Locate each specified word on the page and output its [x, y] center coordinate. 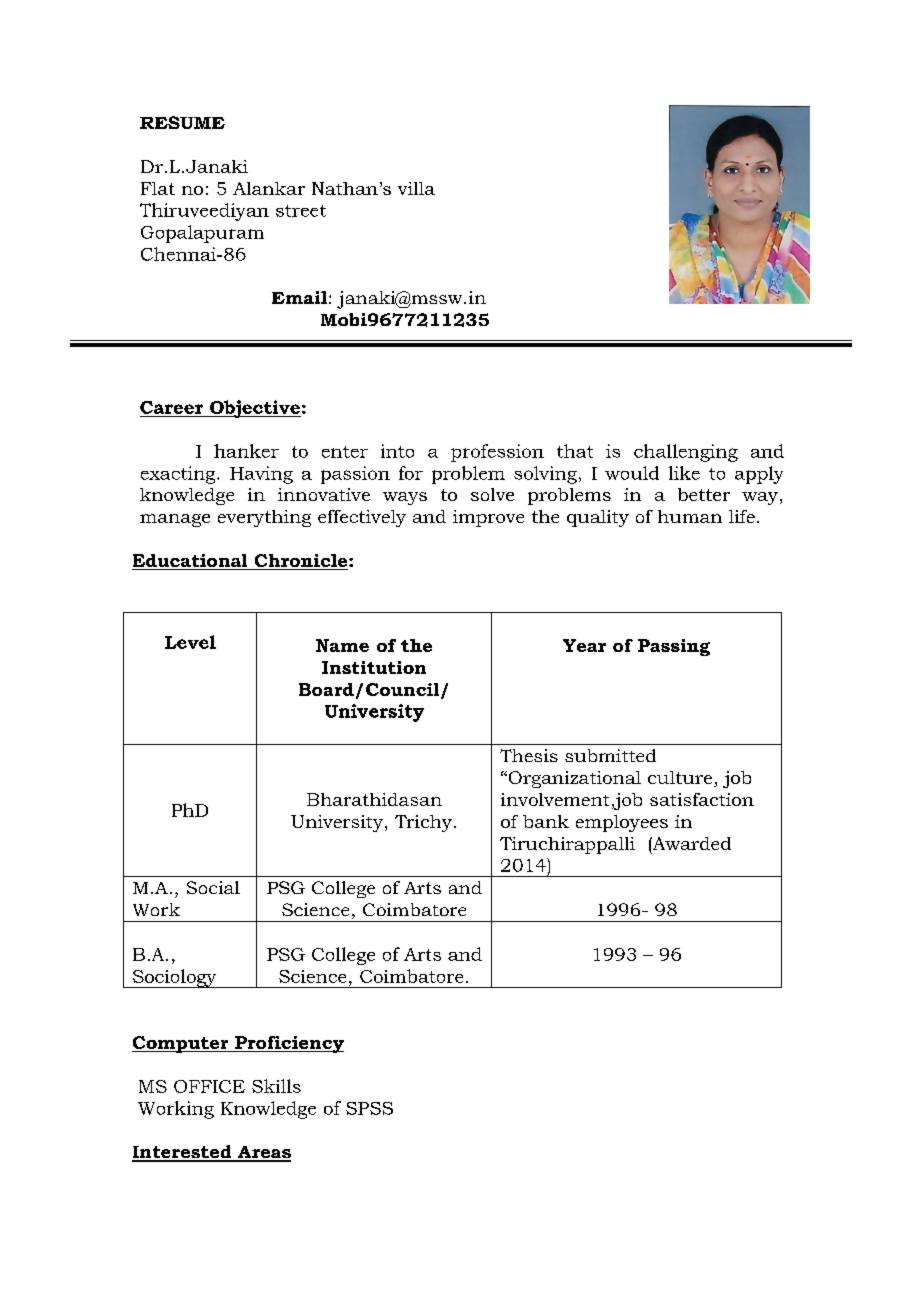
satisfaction [702, 799]
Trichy [423, 823]
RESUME [182, 122]
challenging [686, 453]
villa [416, 188]
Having [261, 475]
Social [213, 887]
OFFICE [209, 1086]
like [684, 473]
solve [492, 494]
